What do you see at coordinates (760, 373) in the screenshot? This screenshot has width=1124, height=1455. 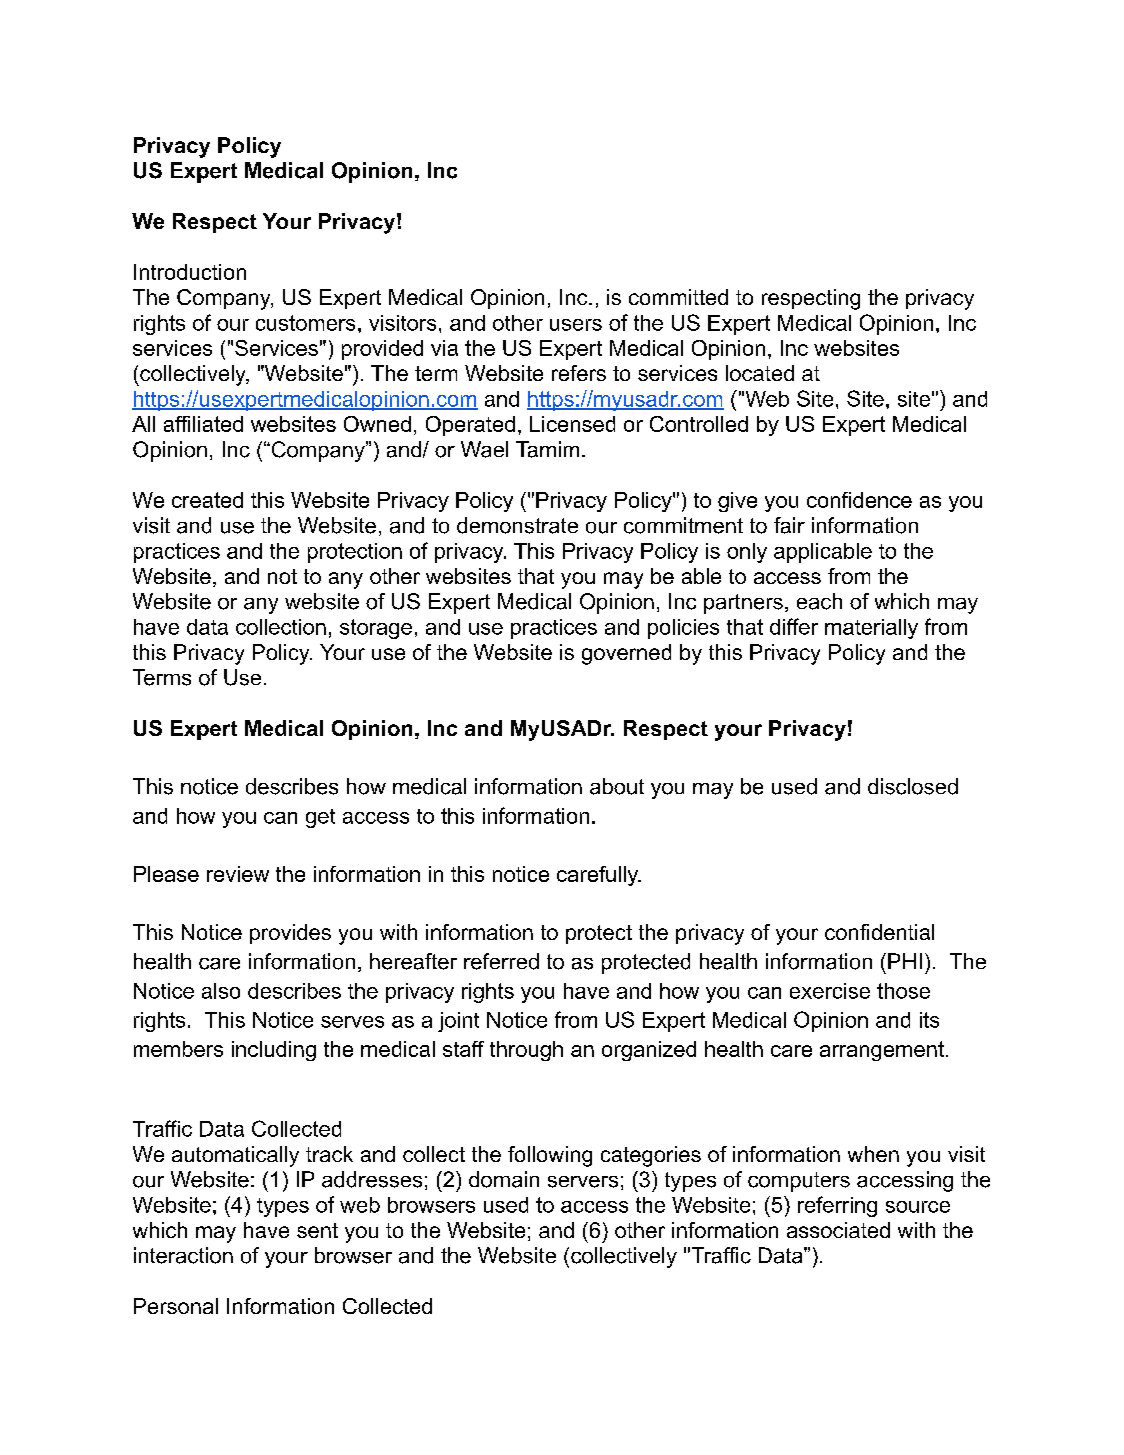 I see `located` at bounding box center [760, 373].
